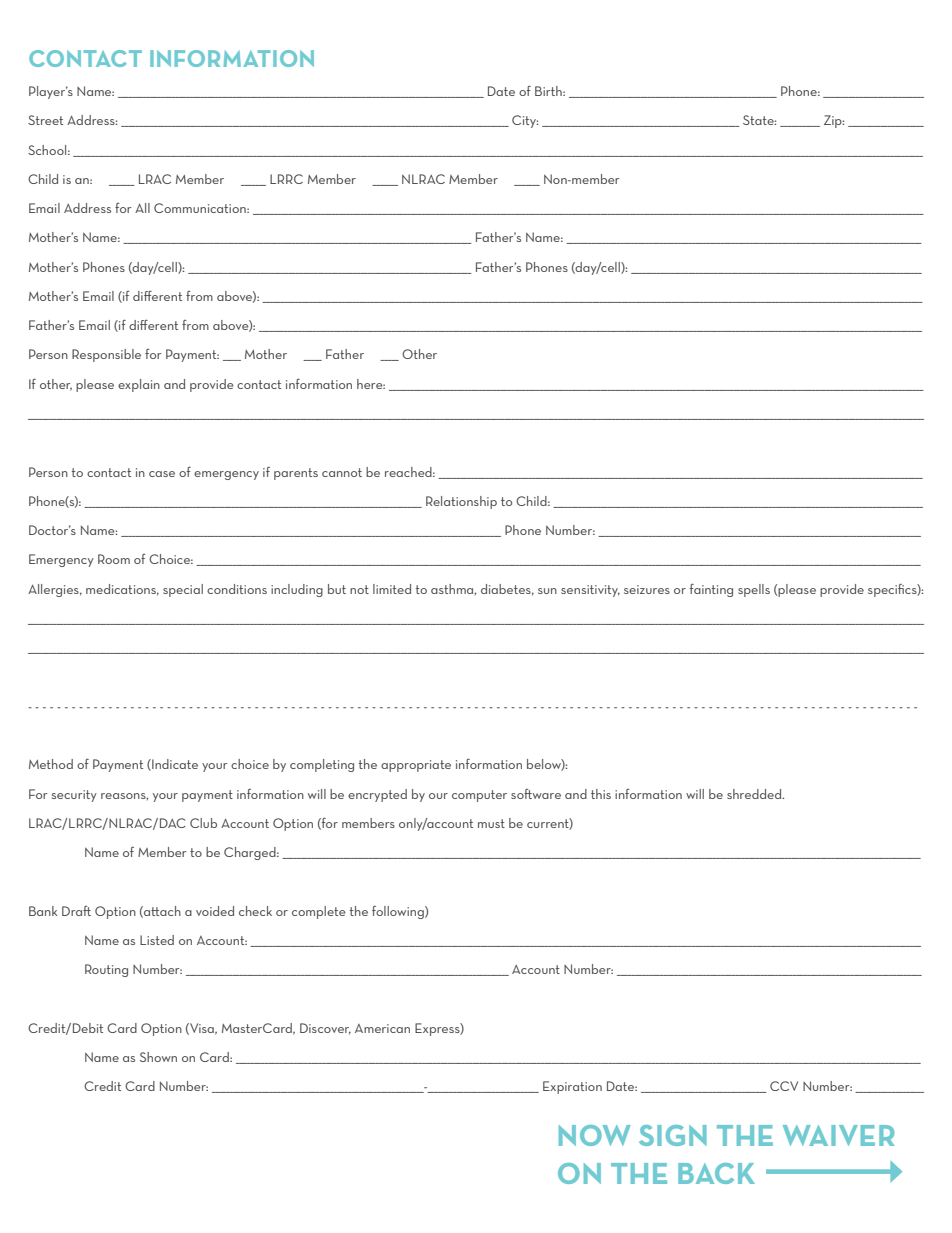 Image resolution: width=952 pixels, height=1233 pixels. What do you see at coordinates (549, 91) in the screenshot?
I see `Birth` at bounding box center [549, 91].
